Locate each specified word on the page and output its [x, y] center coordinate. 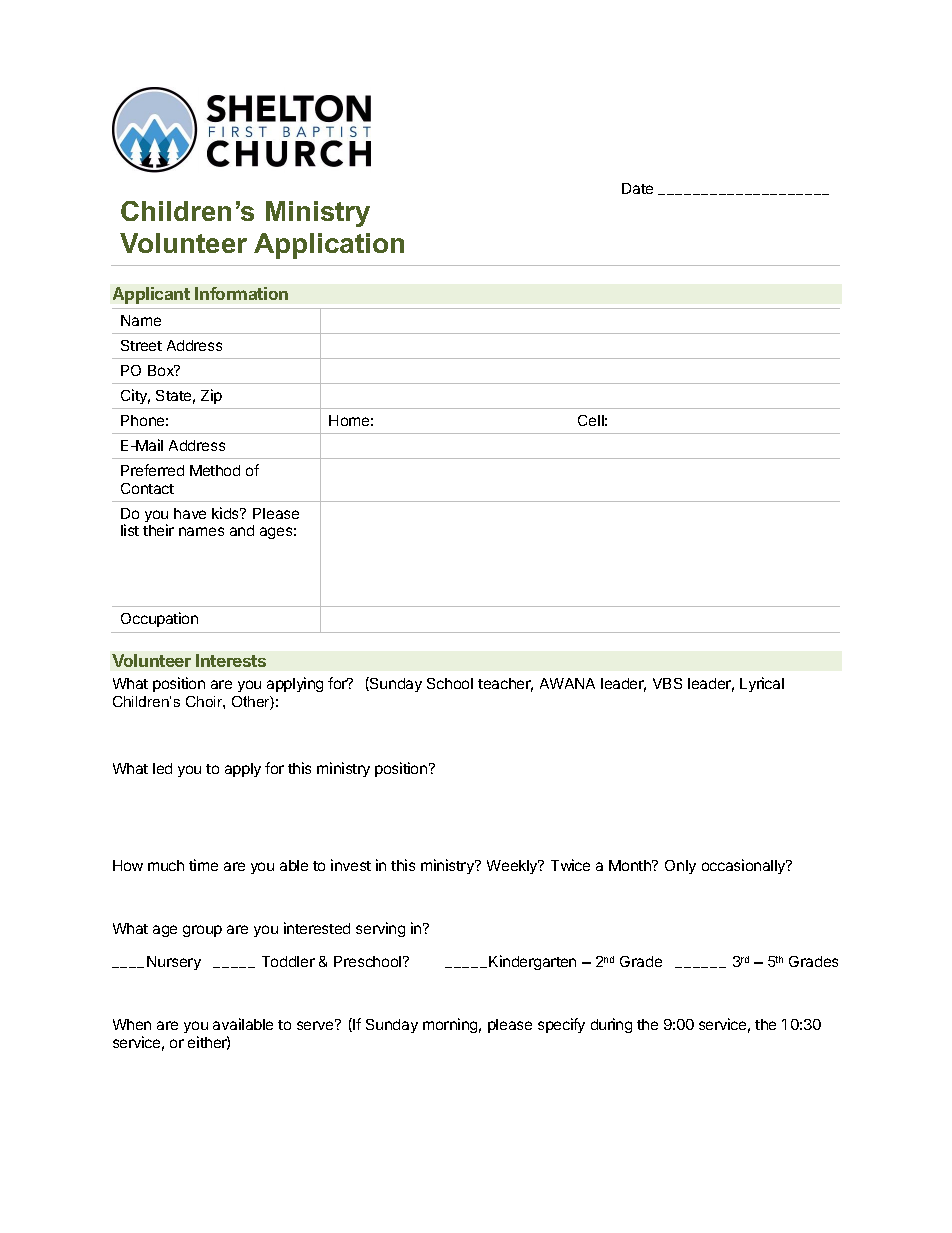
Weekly [513, 867]
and [242, 530]
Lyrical [762, 684]
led [162, 768]
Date [637, 188]
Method [215, 470]
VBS [667, 683]
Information [241, 293]
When [132, 1024]
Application [329, 246]
